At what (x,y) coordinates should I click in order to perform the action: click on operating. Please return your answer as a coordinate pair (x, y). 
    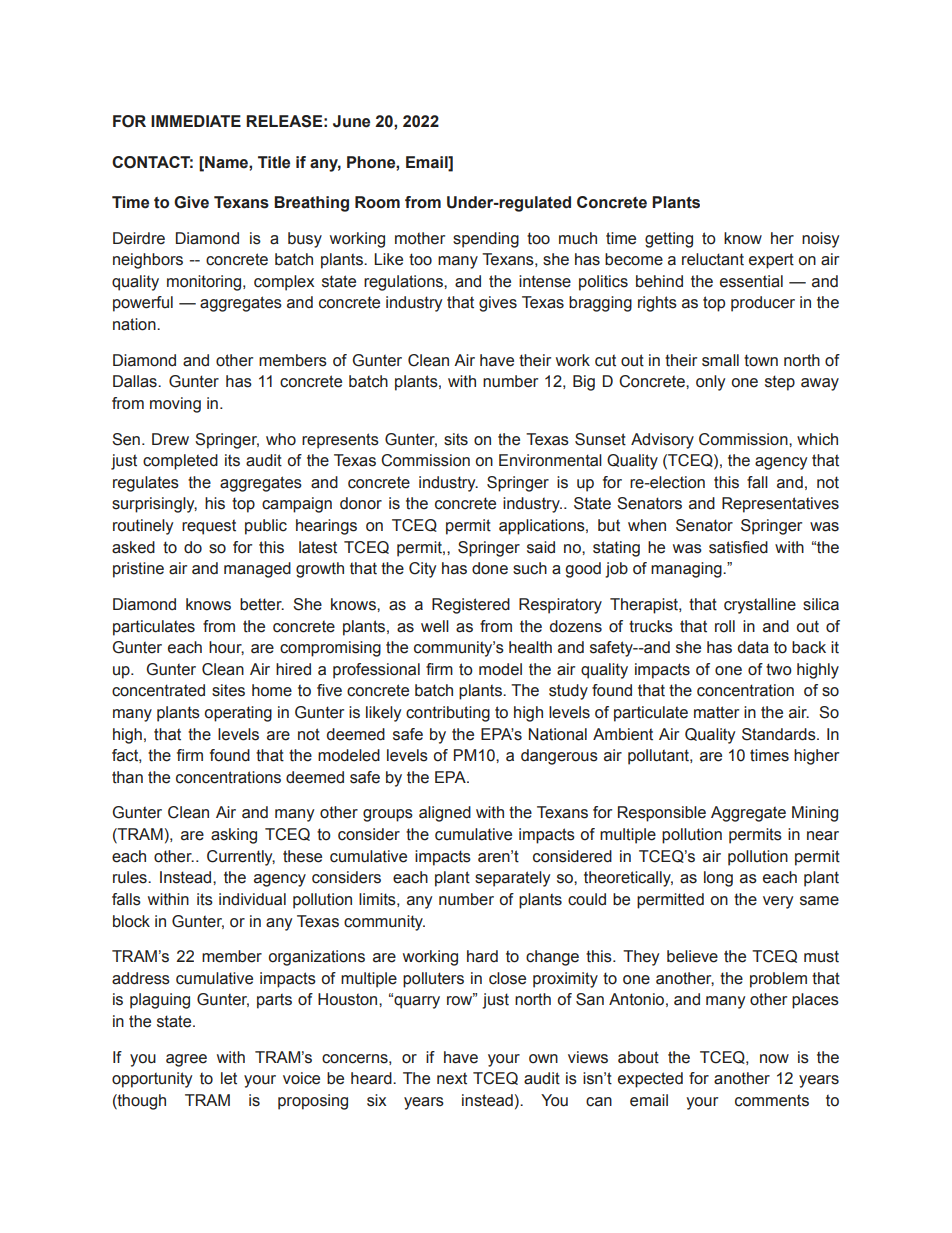
    Looking at the image, I should click on (238, 714).
